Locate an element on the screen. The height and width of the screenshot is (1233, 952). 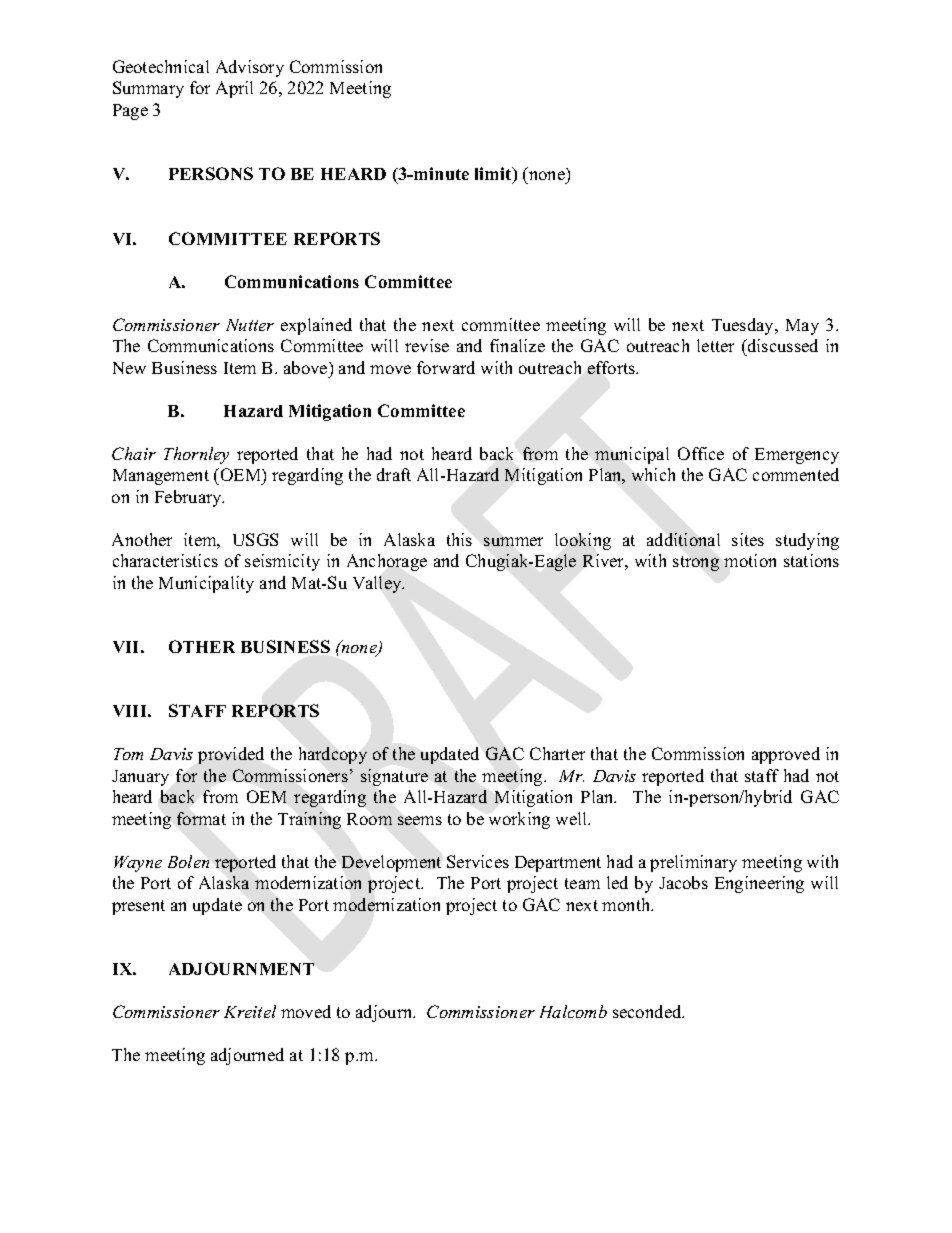
present is located at coordinates (138, 907).
